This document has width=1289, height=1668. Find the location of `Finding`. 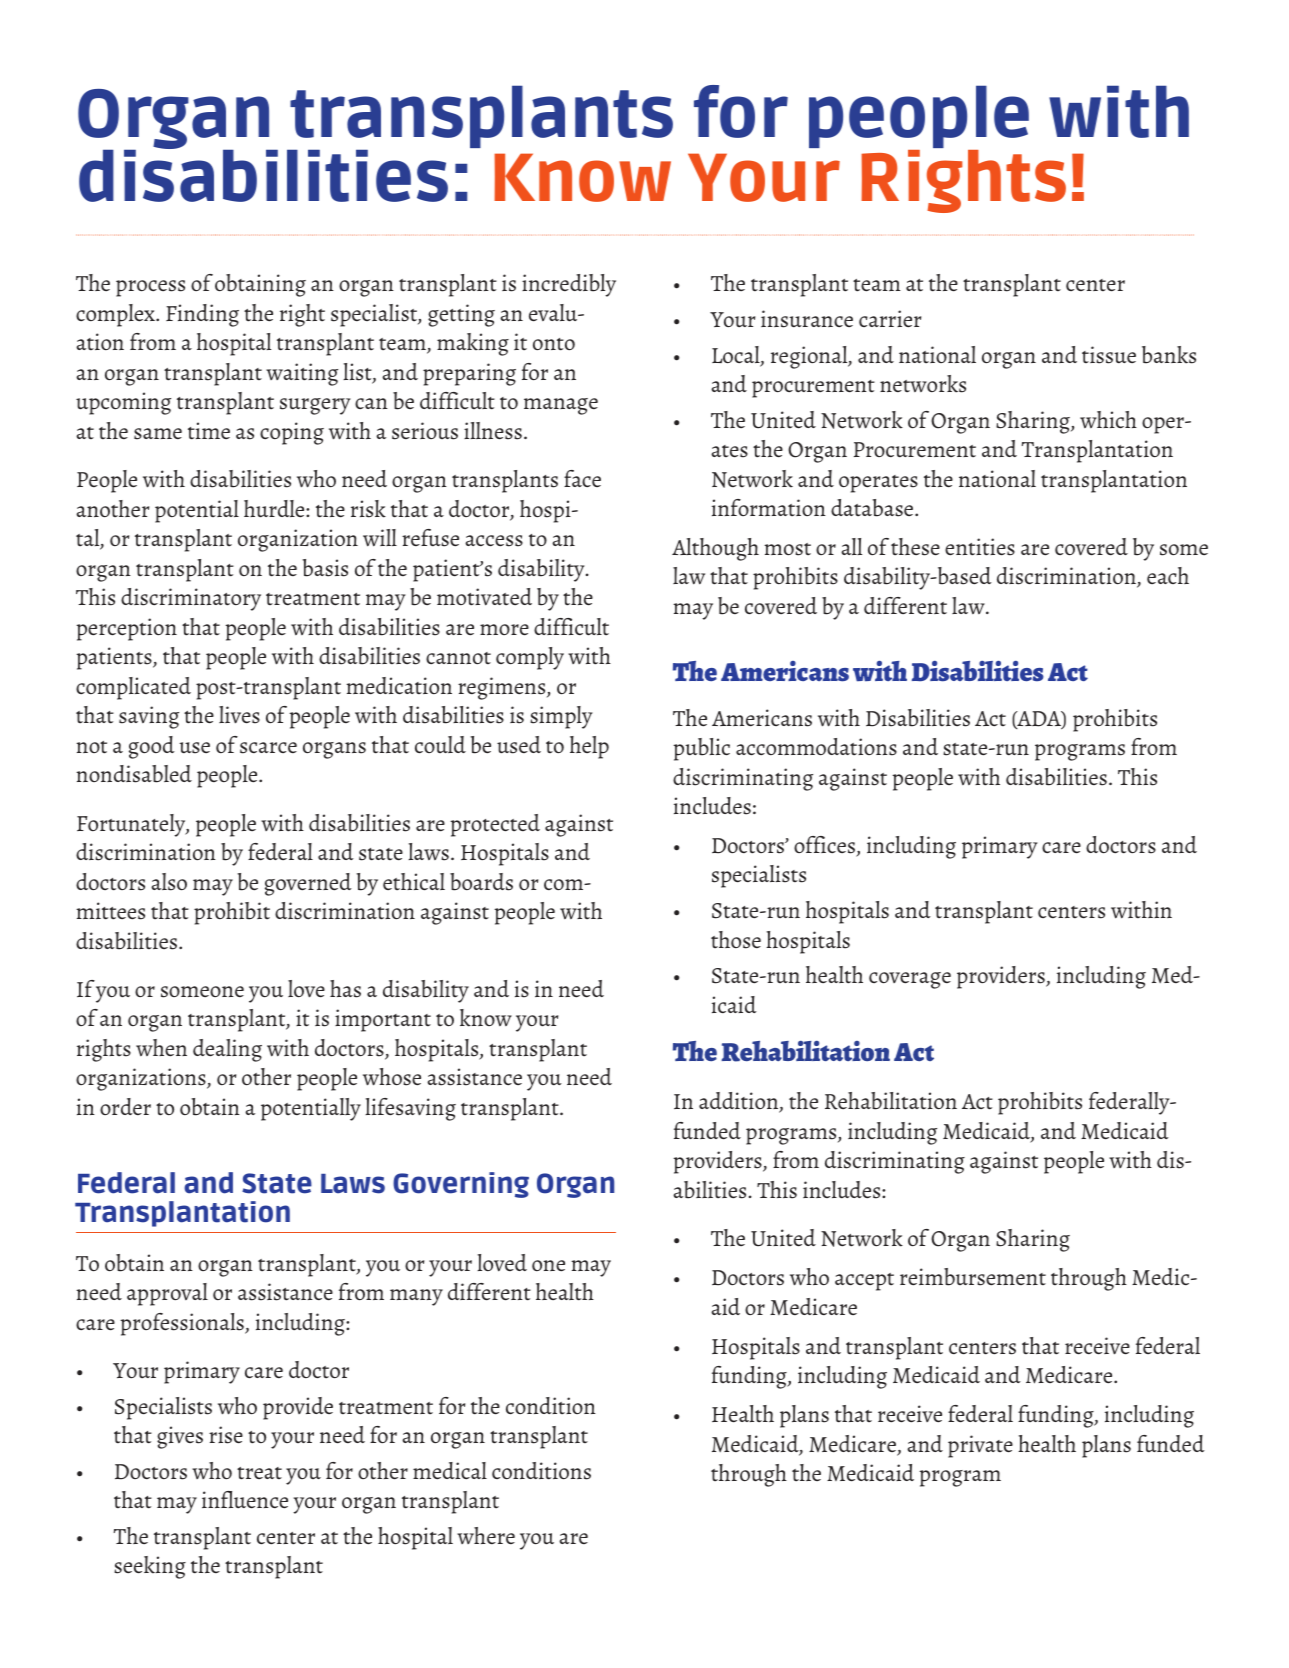

Finding is located at coordinates (202, 315).
